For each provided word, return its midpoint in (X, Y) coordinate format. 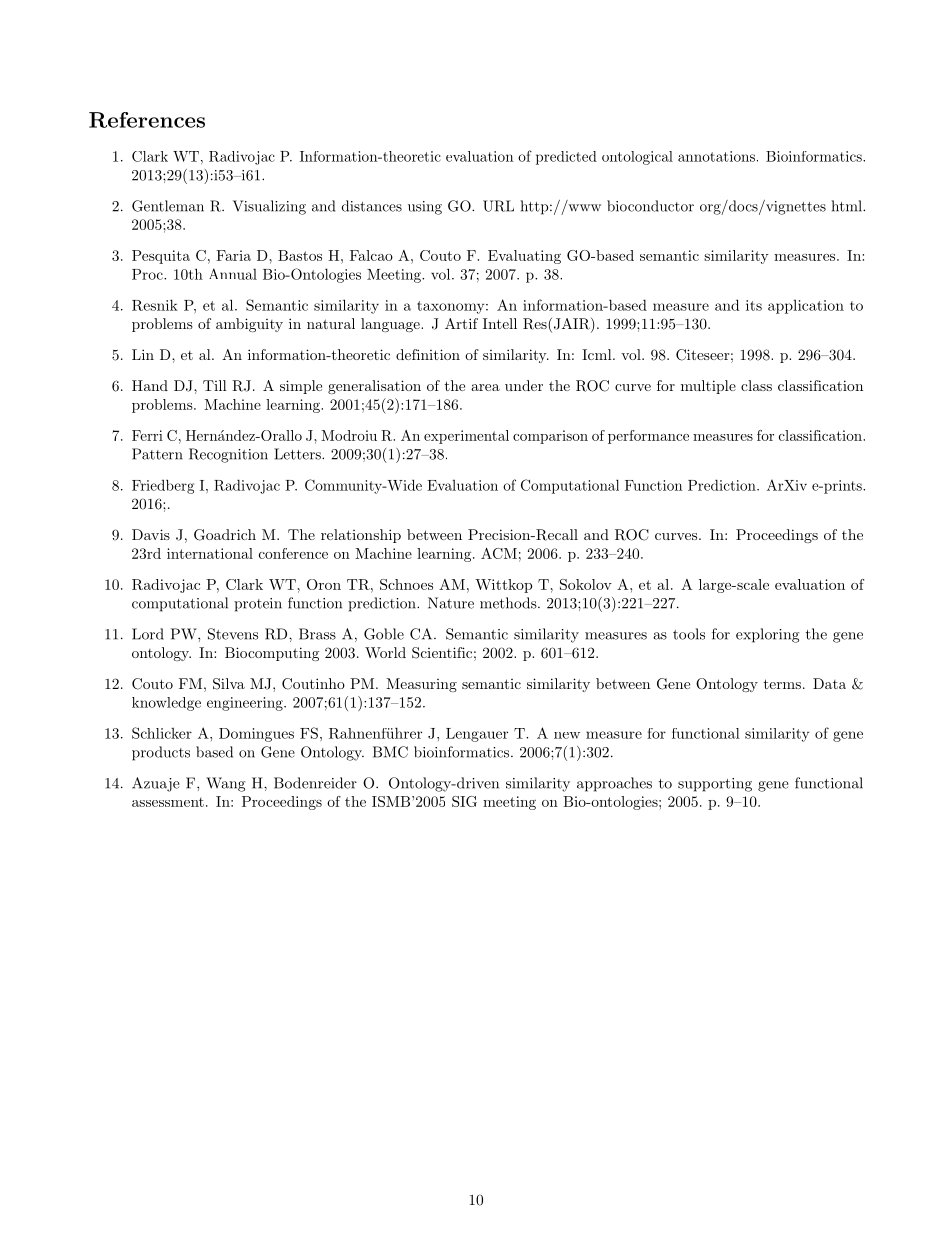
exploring (767, 635)
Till (215, 385)
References (147, 120)
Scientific (442, 653)
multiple (708, 387)
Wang (225, 784)
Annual (233, 274)
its (754, 305)
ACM (499, 553)
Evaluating (524, 257)
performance (648, 437)
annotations (716, 156)
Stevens (233, 634)
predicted (566, 158)
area (485, 387)
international (210, 553)
